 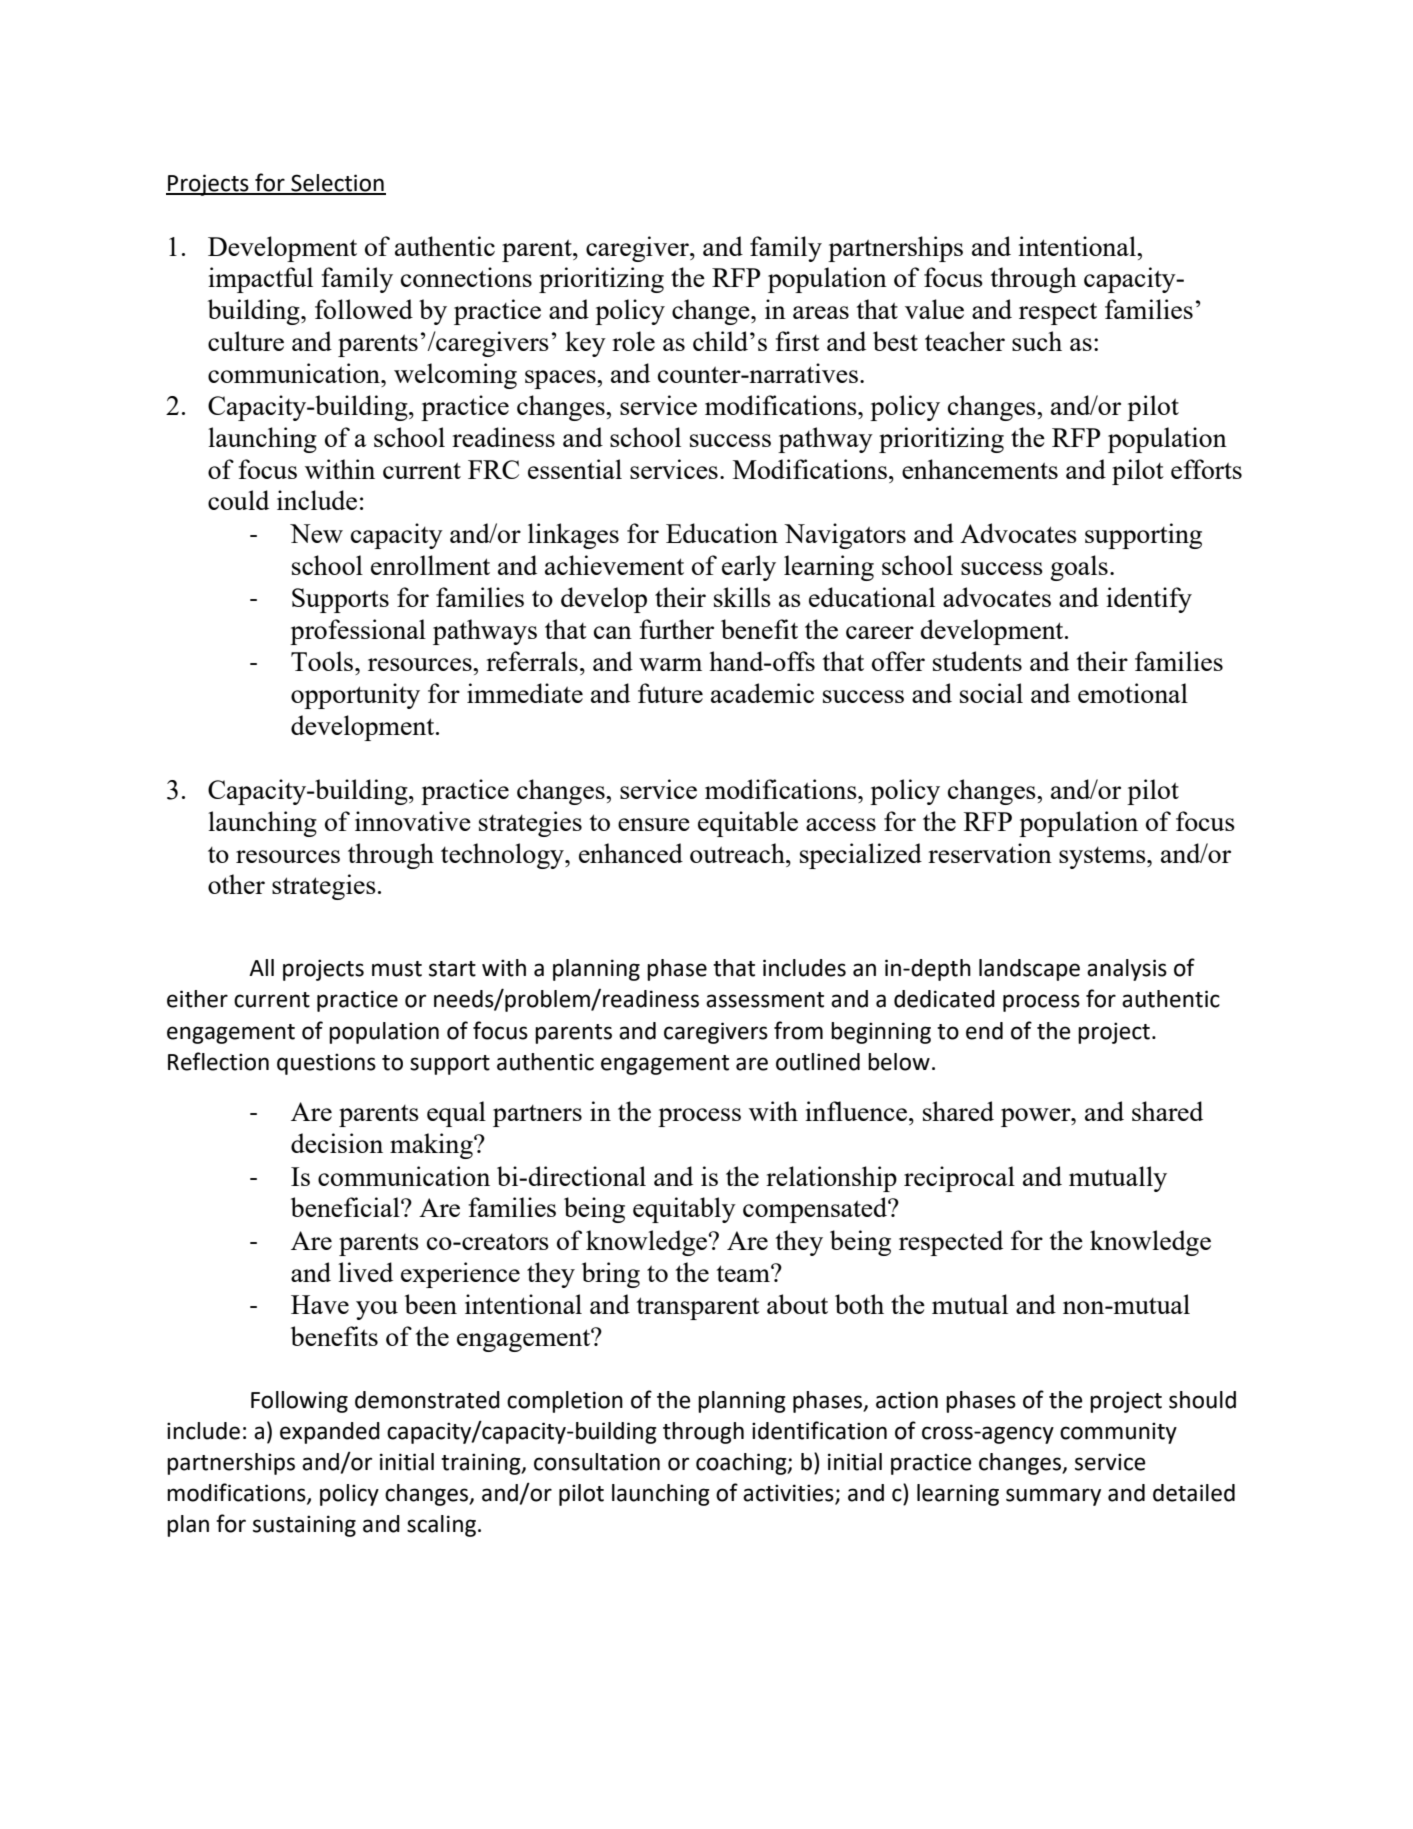 What do you see at coordinates (984, 1031) in the screenshot?
I see `end` at bounding box center [984, 1031].
